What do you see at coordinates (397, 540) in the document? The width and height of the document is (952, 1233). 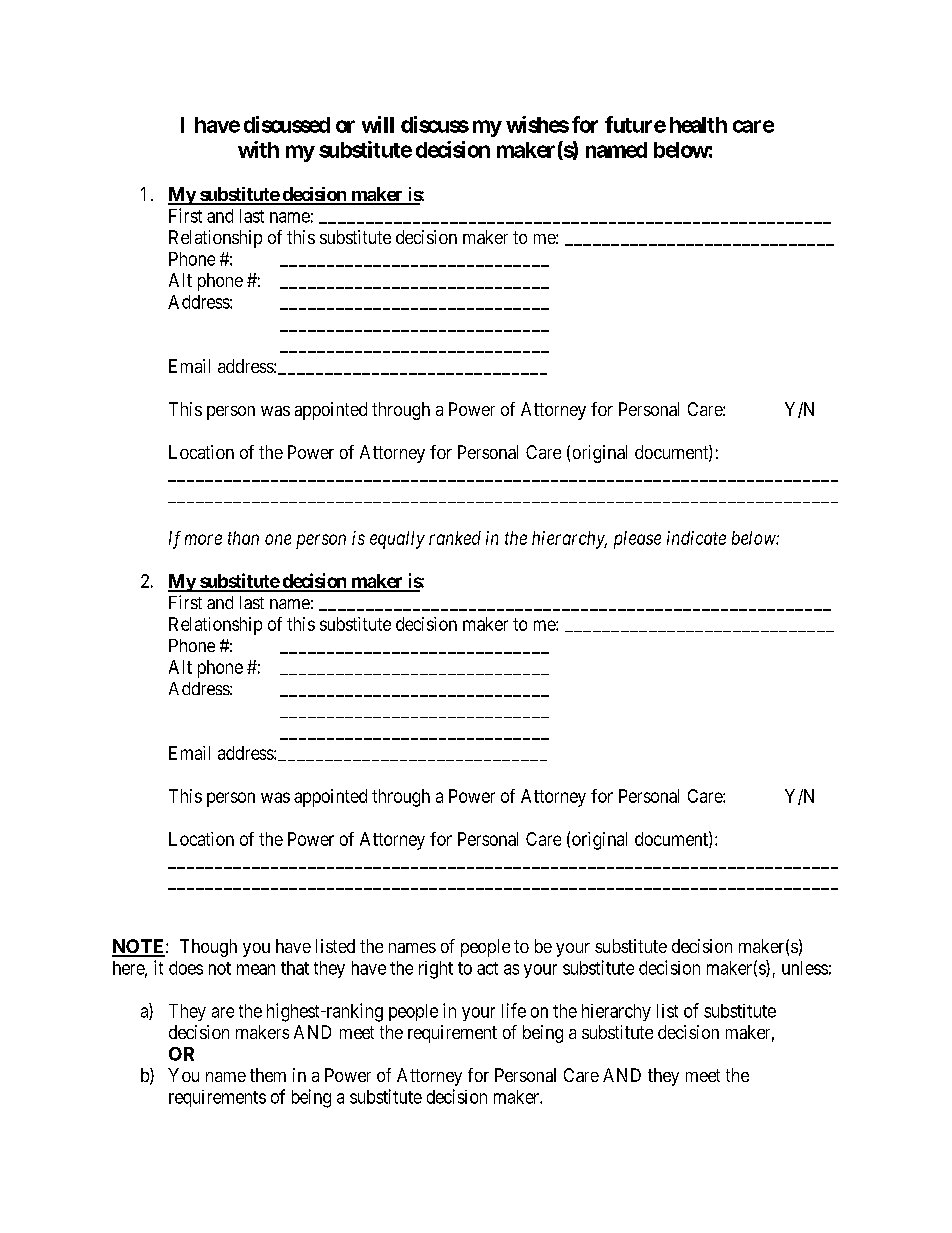 I see `equally` at bounding box center [397, 540].
